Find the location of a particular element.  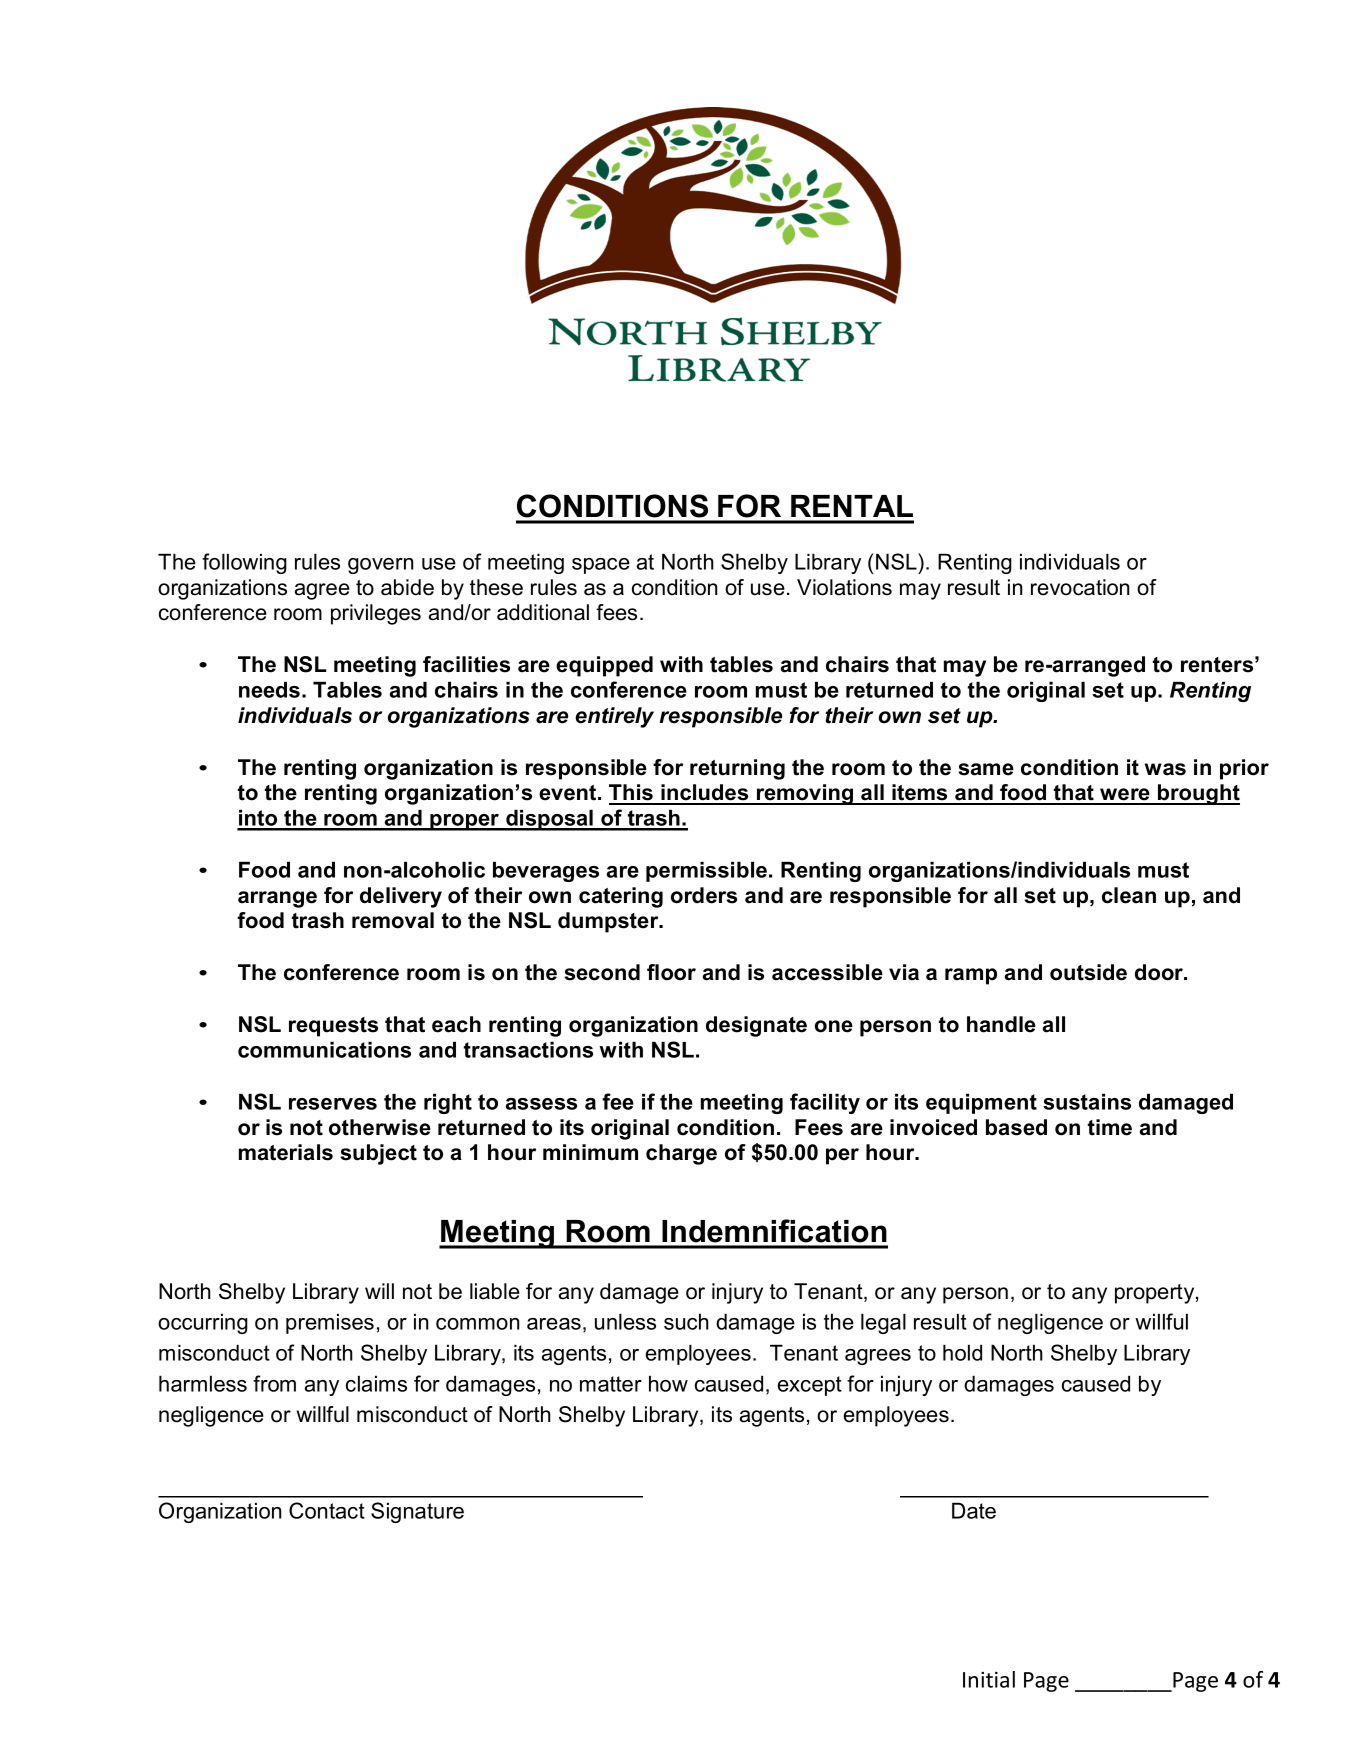

revocation is located at coordinates (1080, 587).
